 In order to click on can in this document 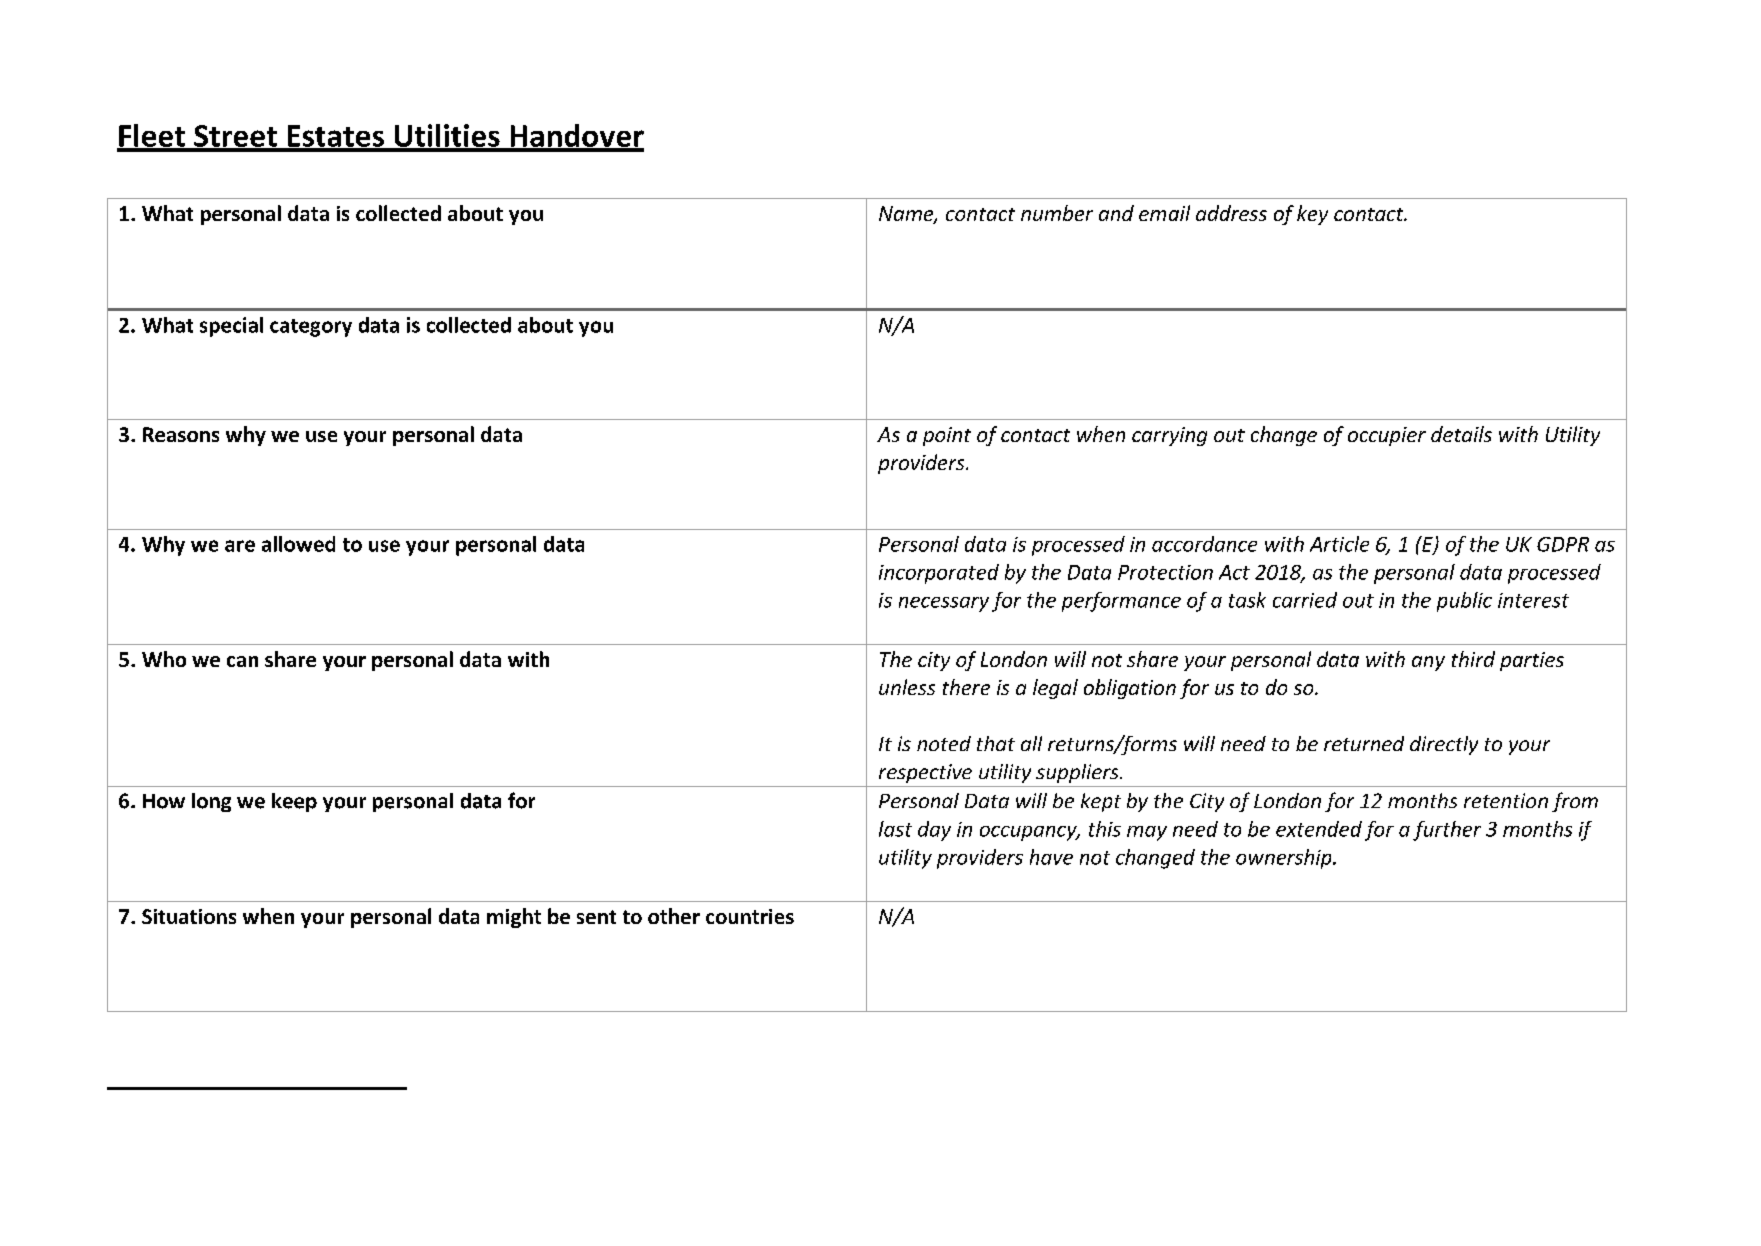, I will do `click(242, 661)`.
